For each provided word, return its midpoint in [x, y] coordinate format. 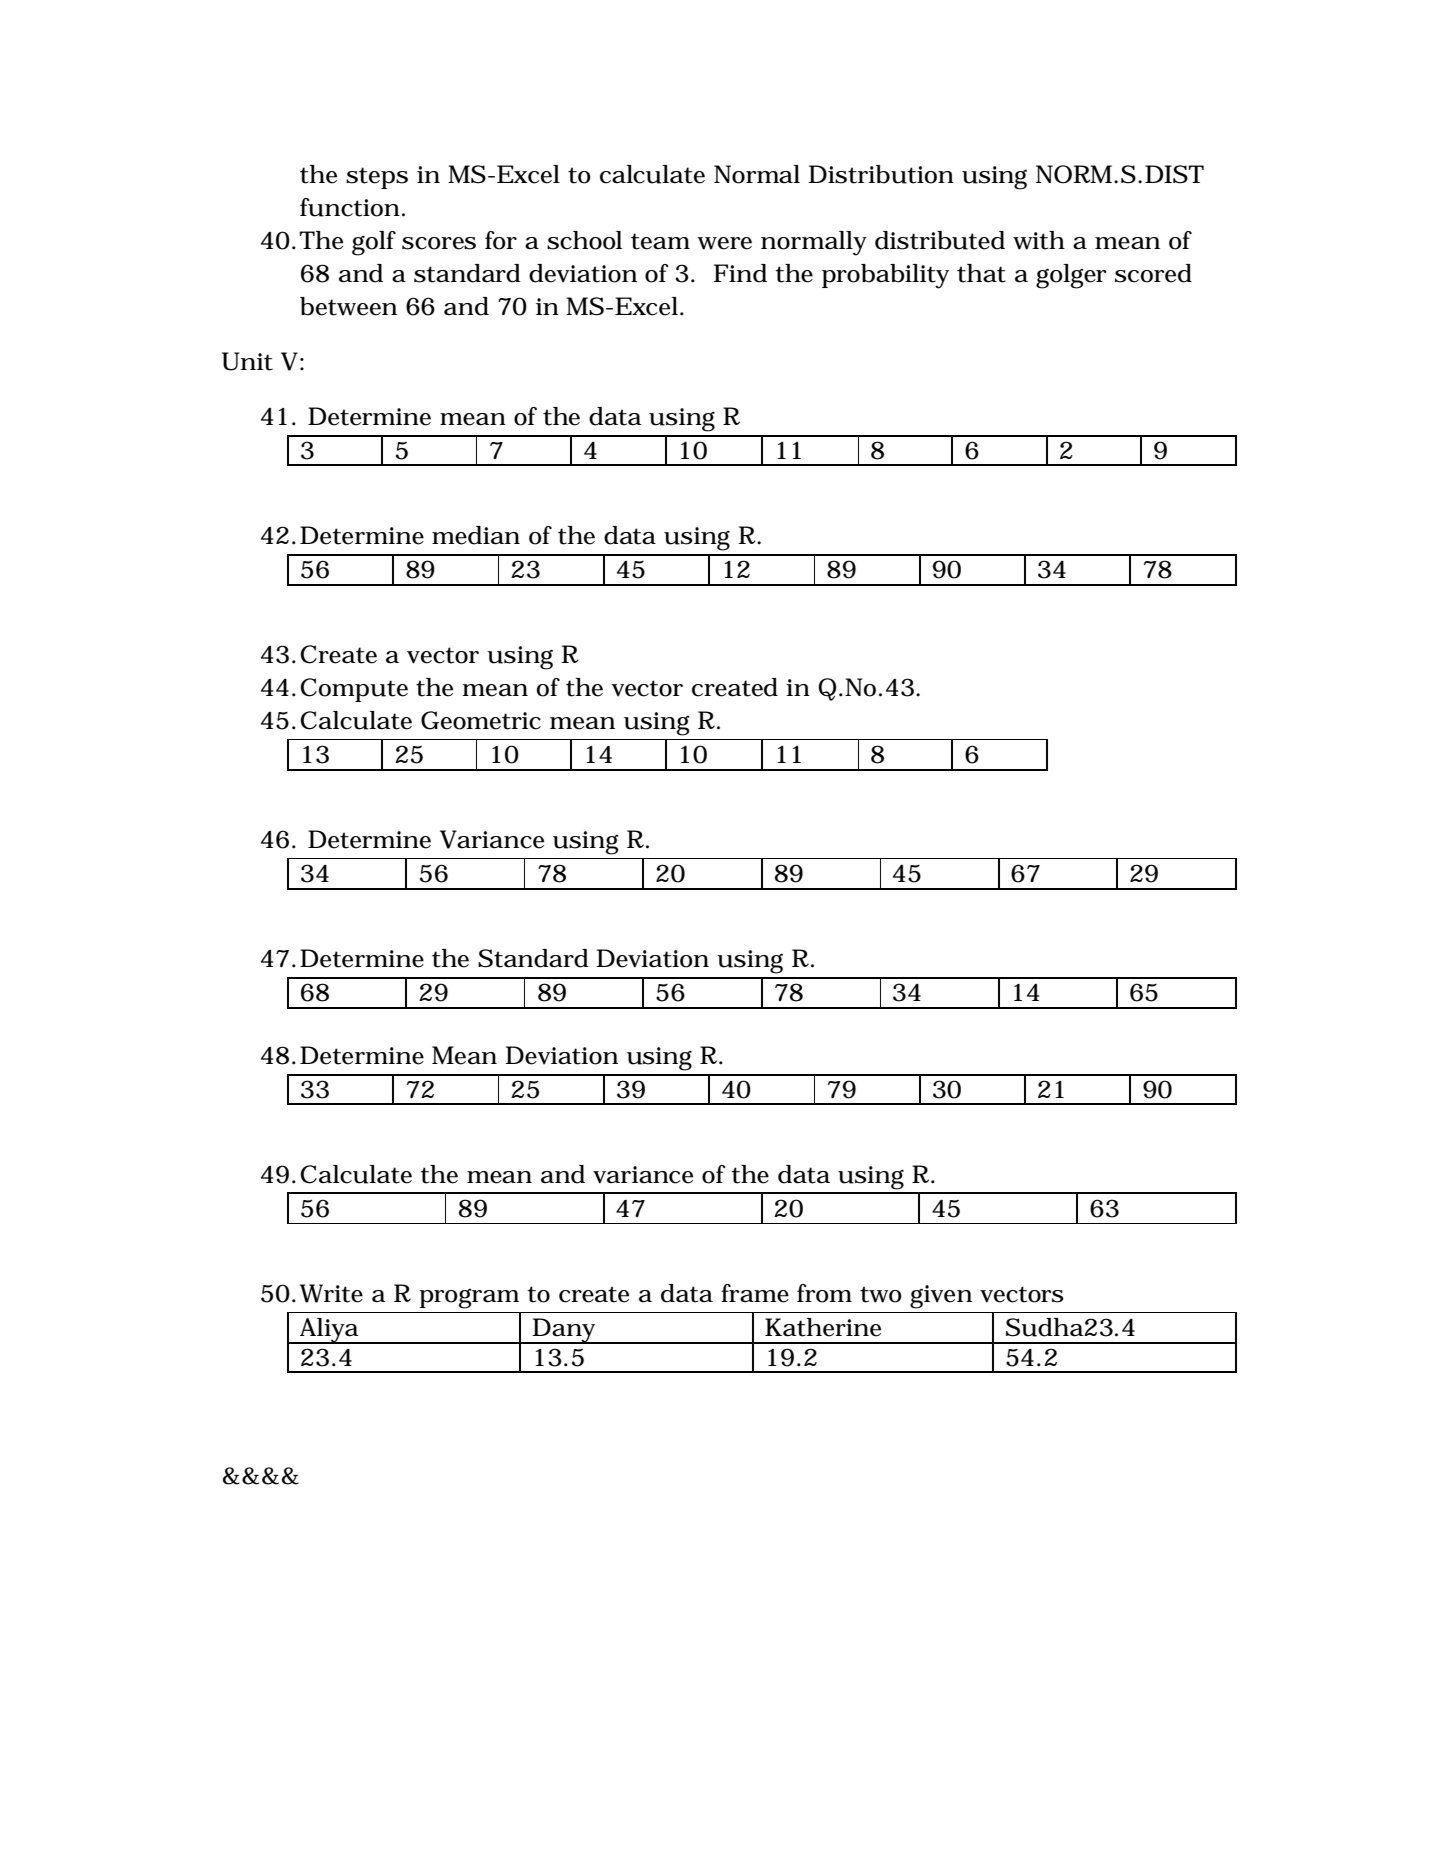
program [469, 1299]
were [724, 243]
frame [755, 1293]
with [1039, 240]
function [350, 207]
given [941, 1297]
